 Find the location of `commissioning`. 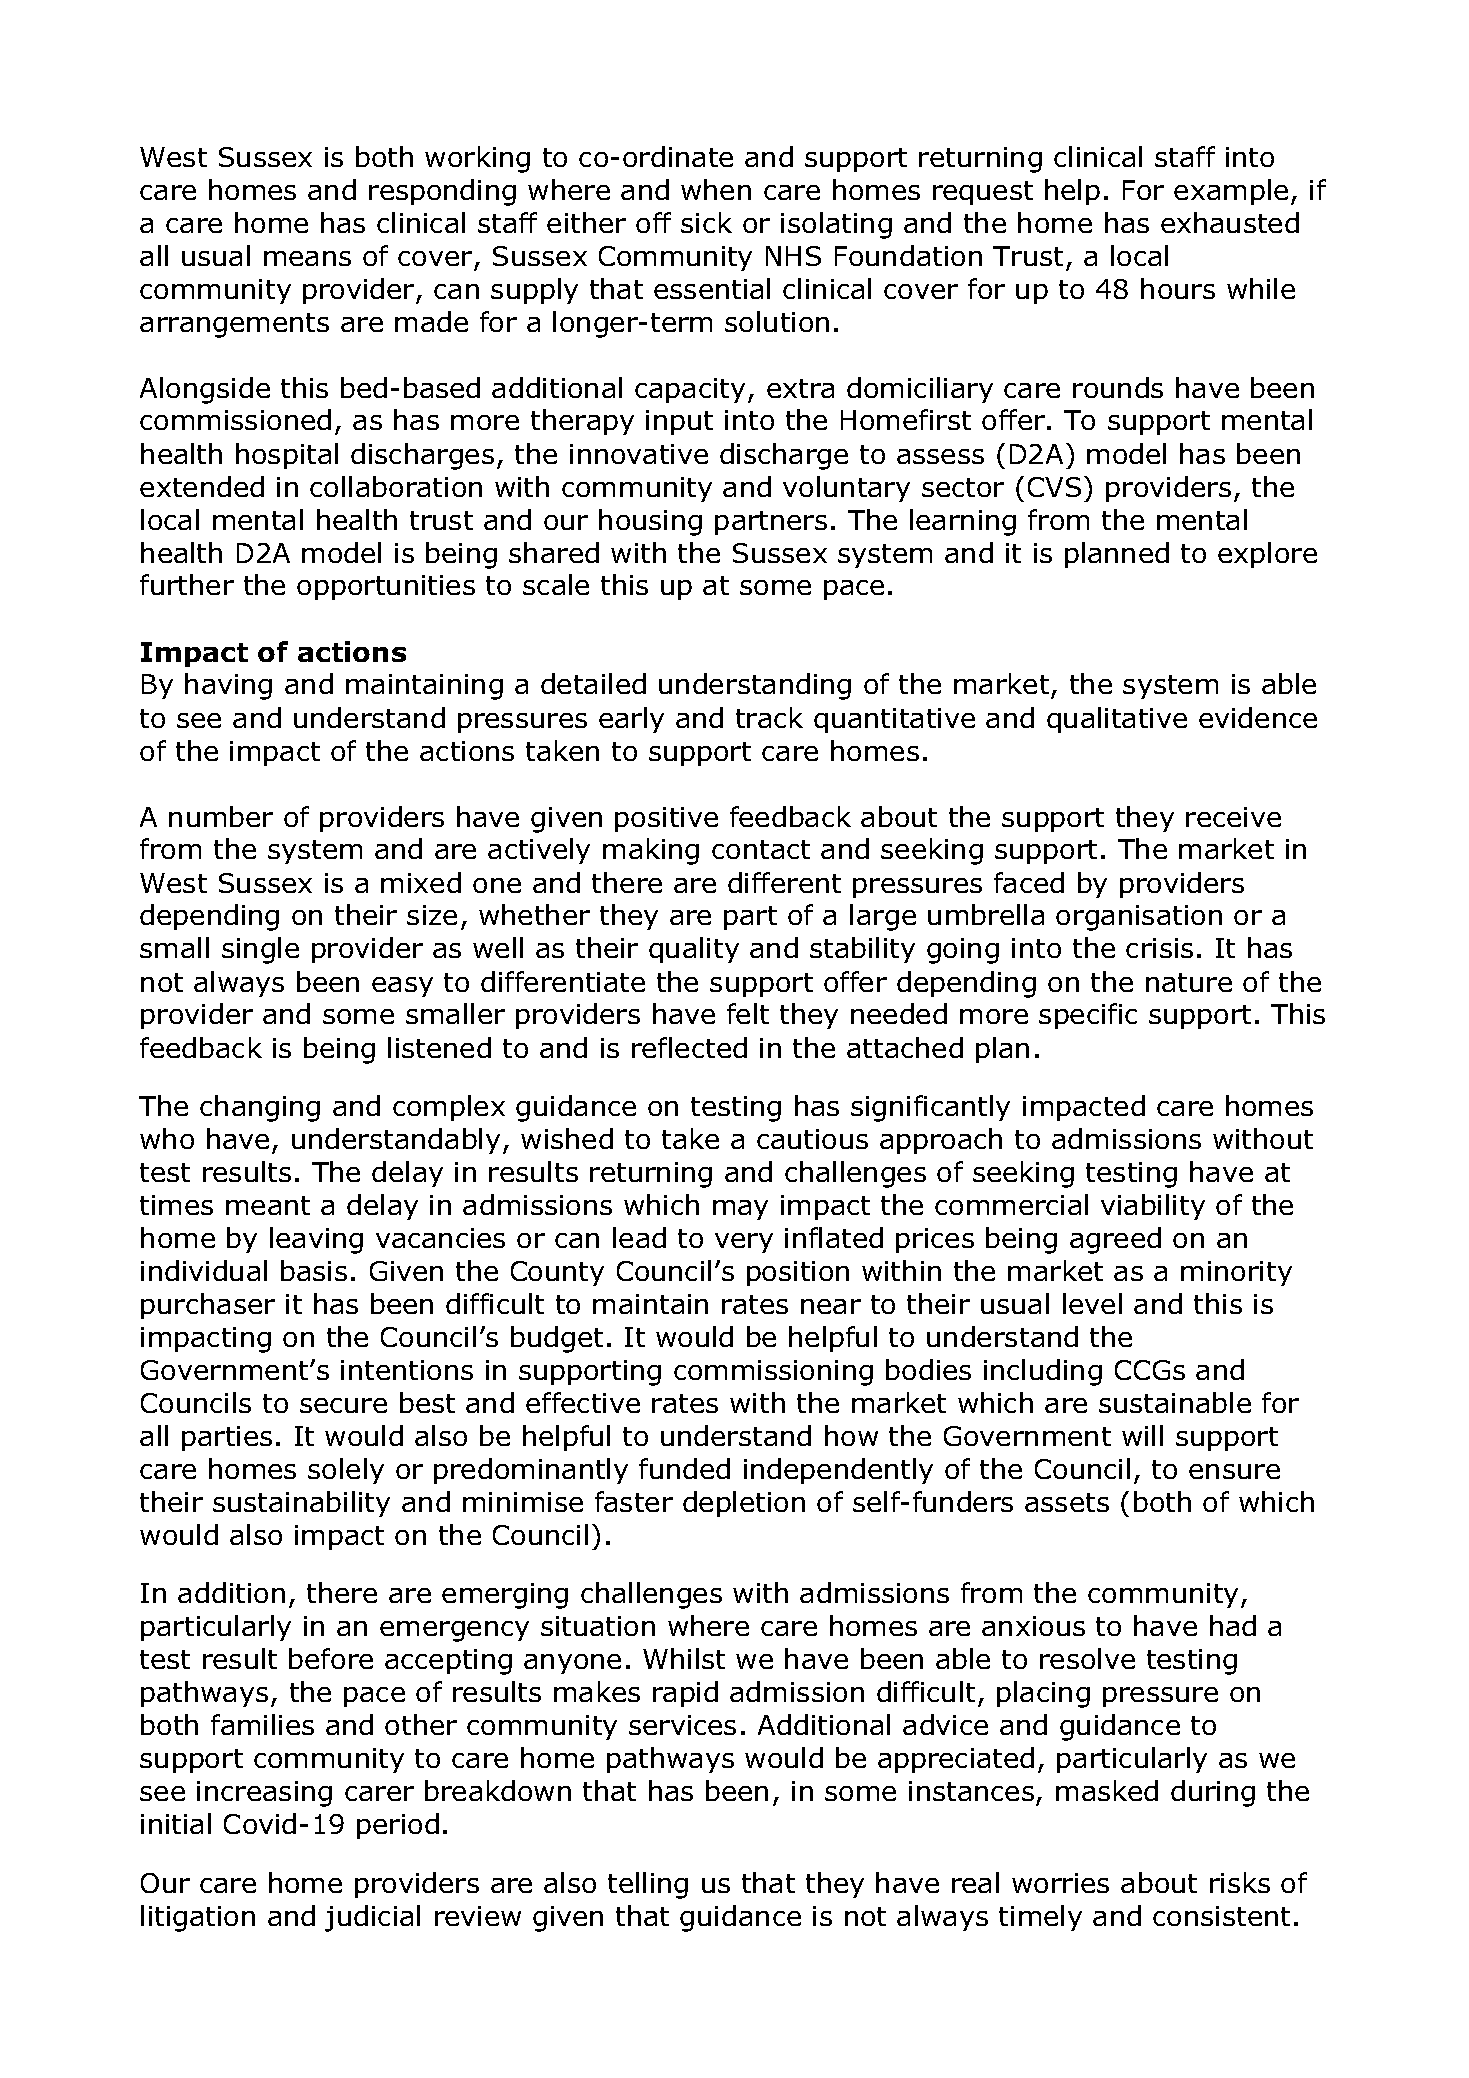

commissioning is located at coordinates (773, 1373).
